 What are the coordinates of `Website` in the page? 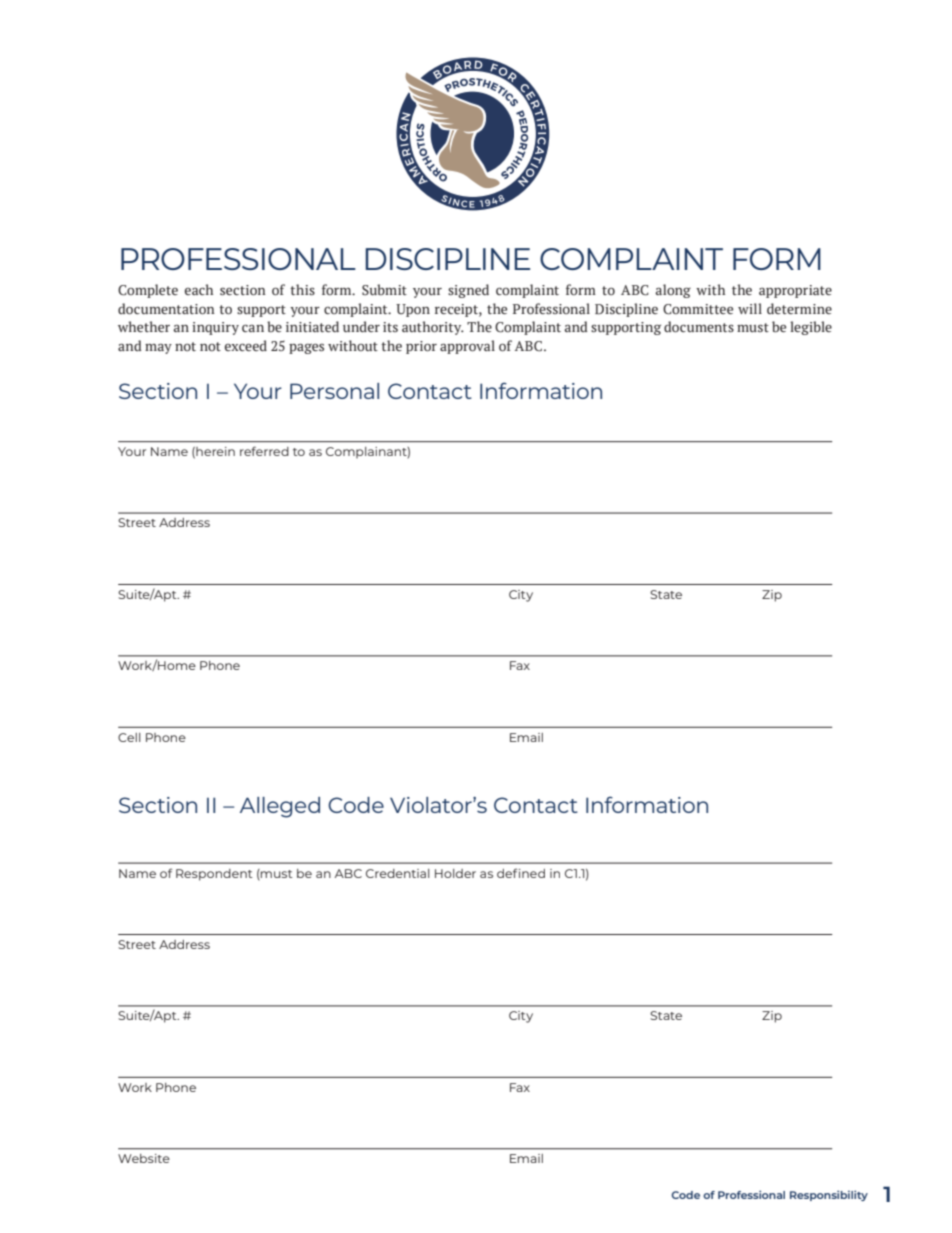 It's located at (144, 1158).
